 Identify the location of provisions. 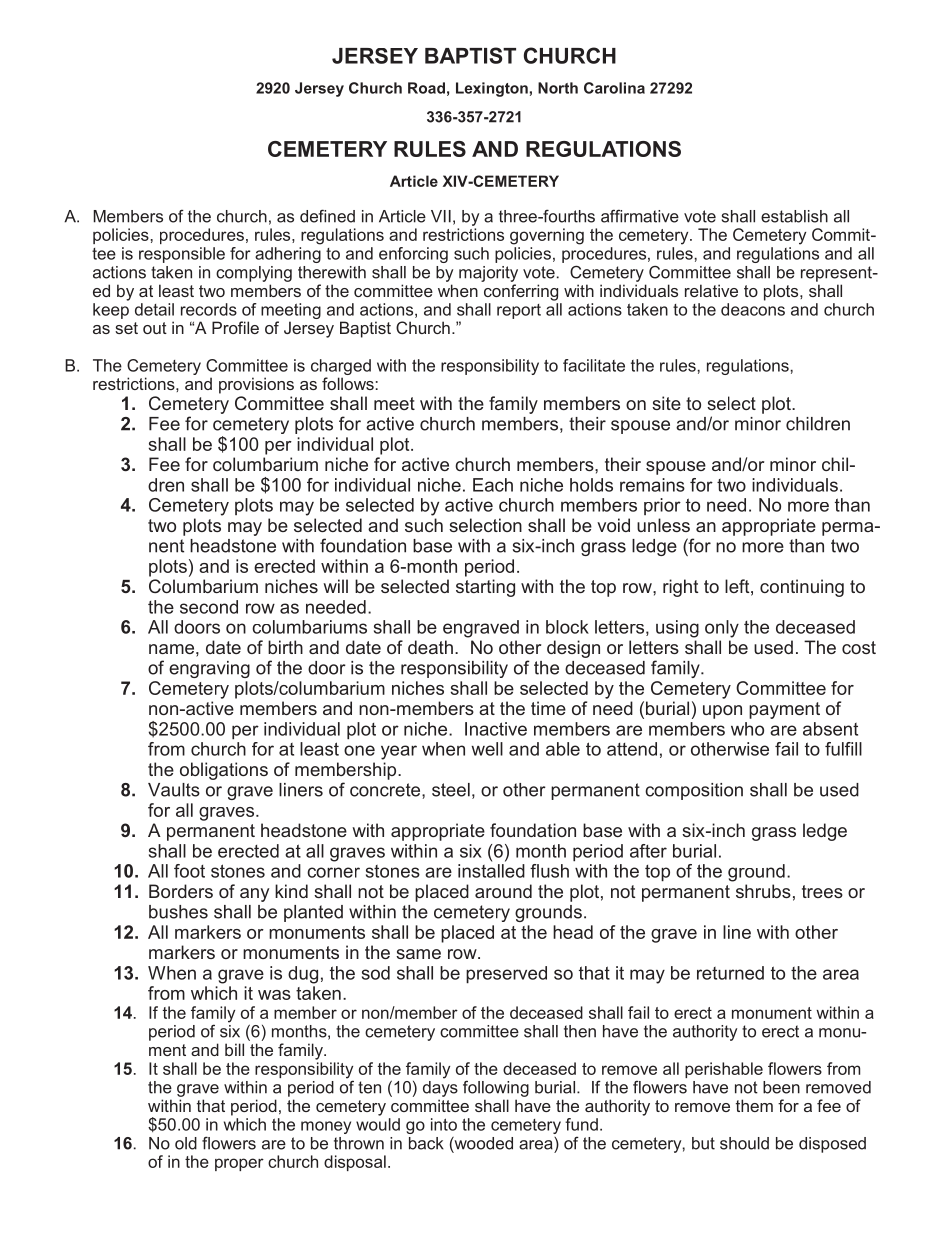
(256, 385).
